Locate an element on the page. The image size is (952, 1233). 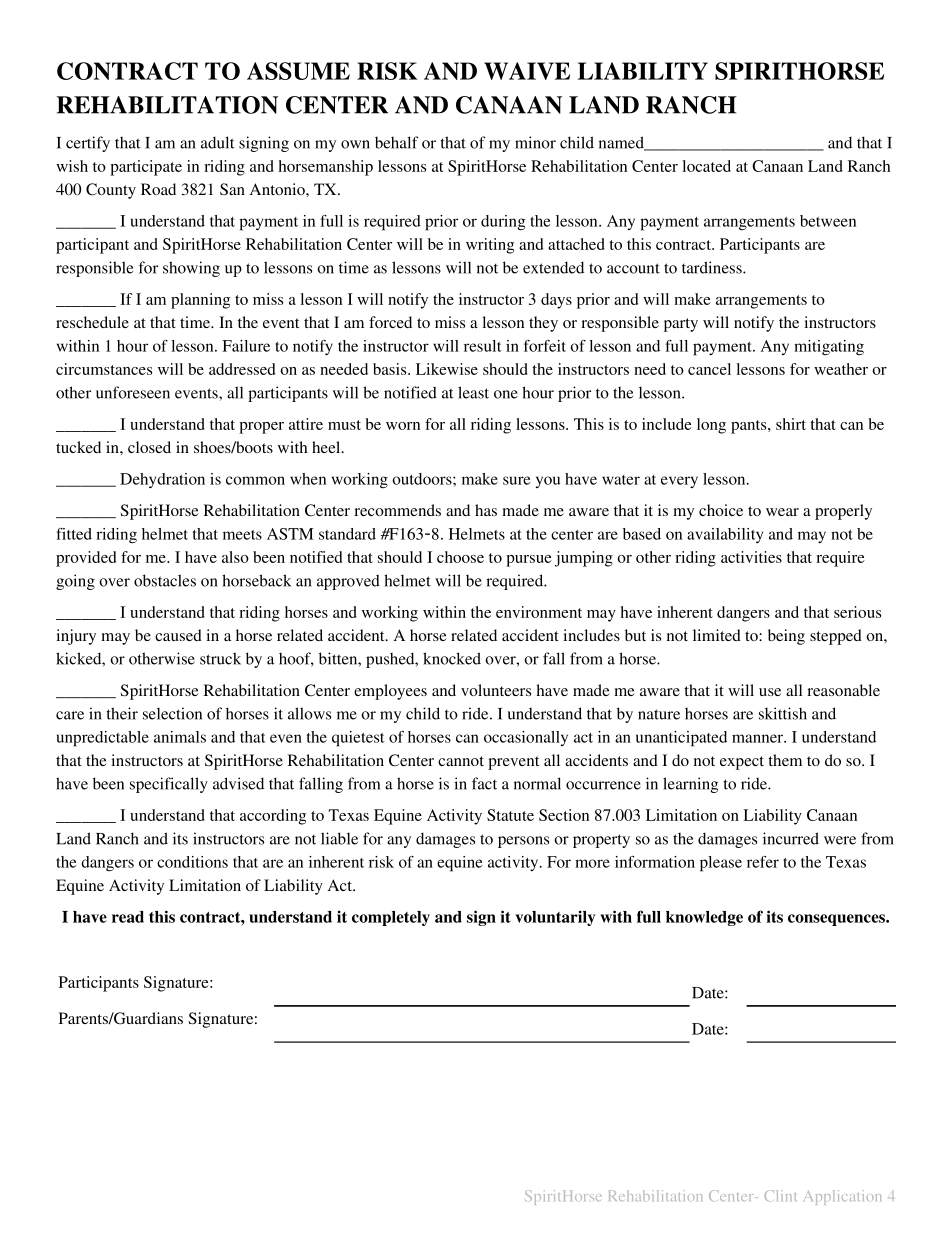
fact is located at coordinates (484, 783).
